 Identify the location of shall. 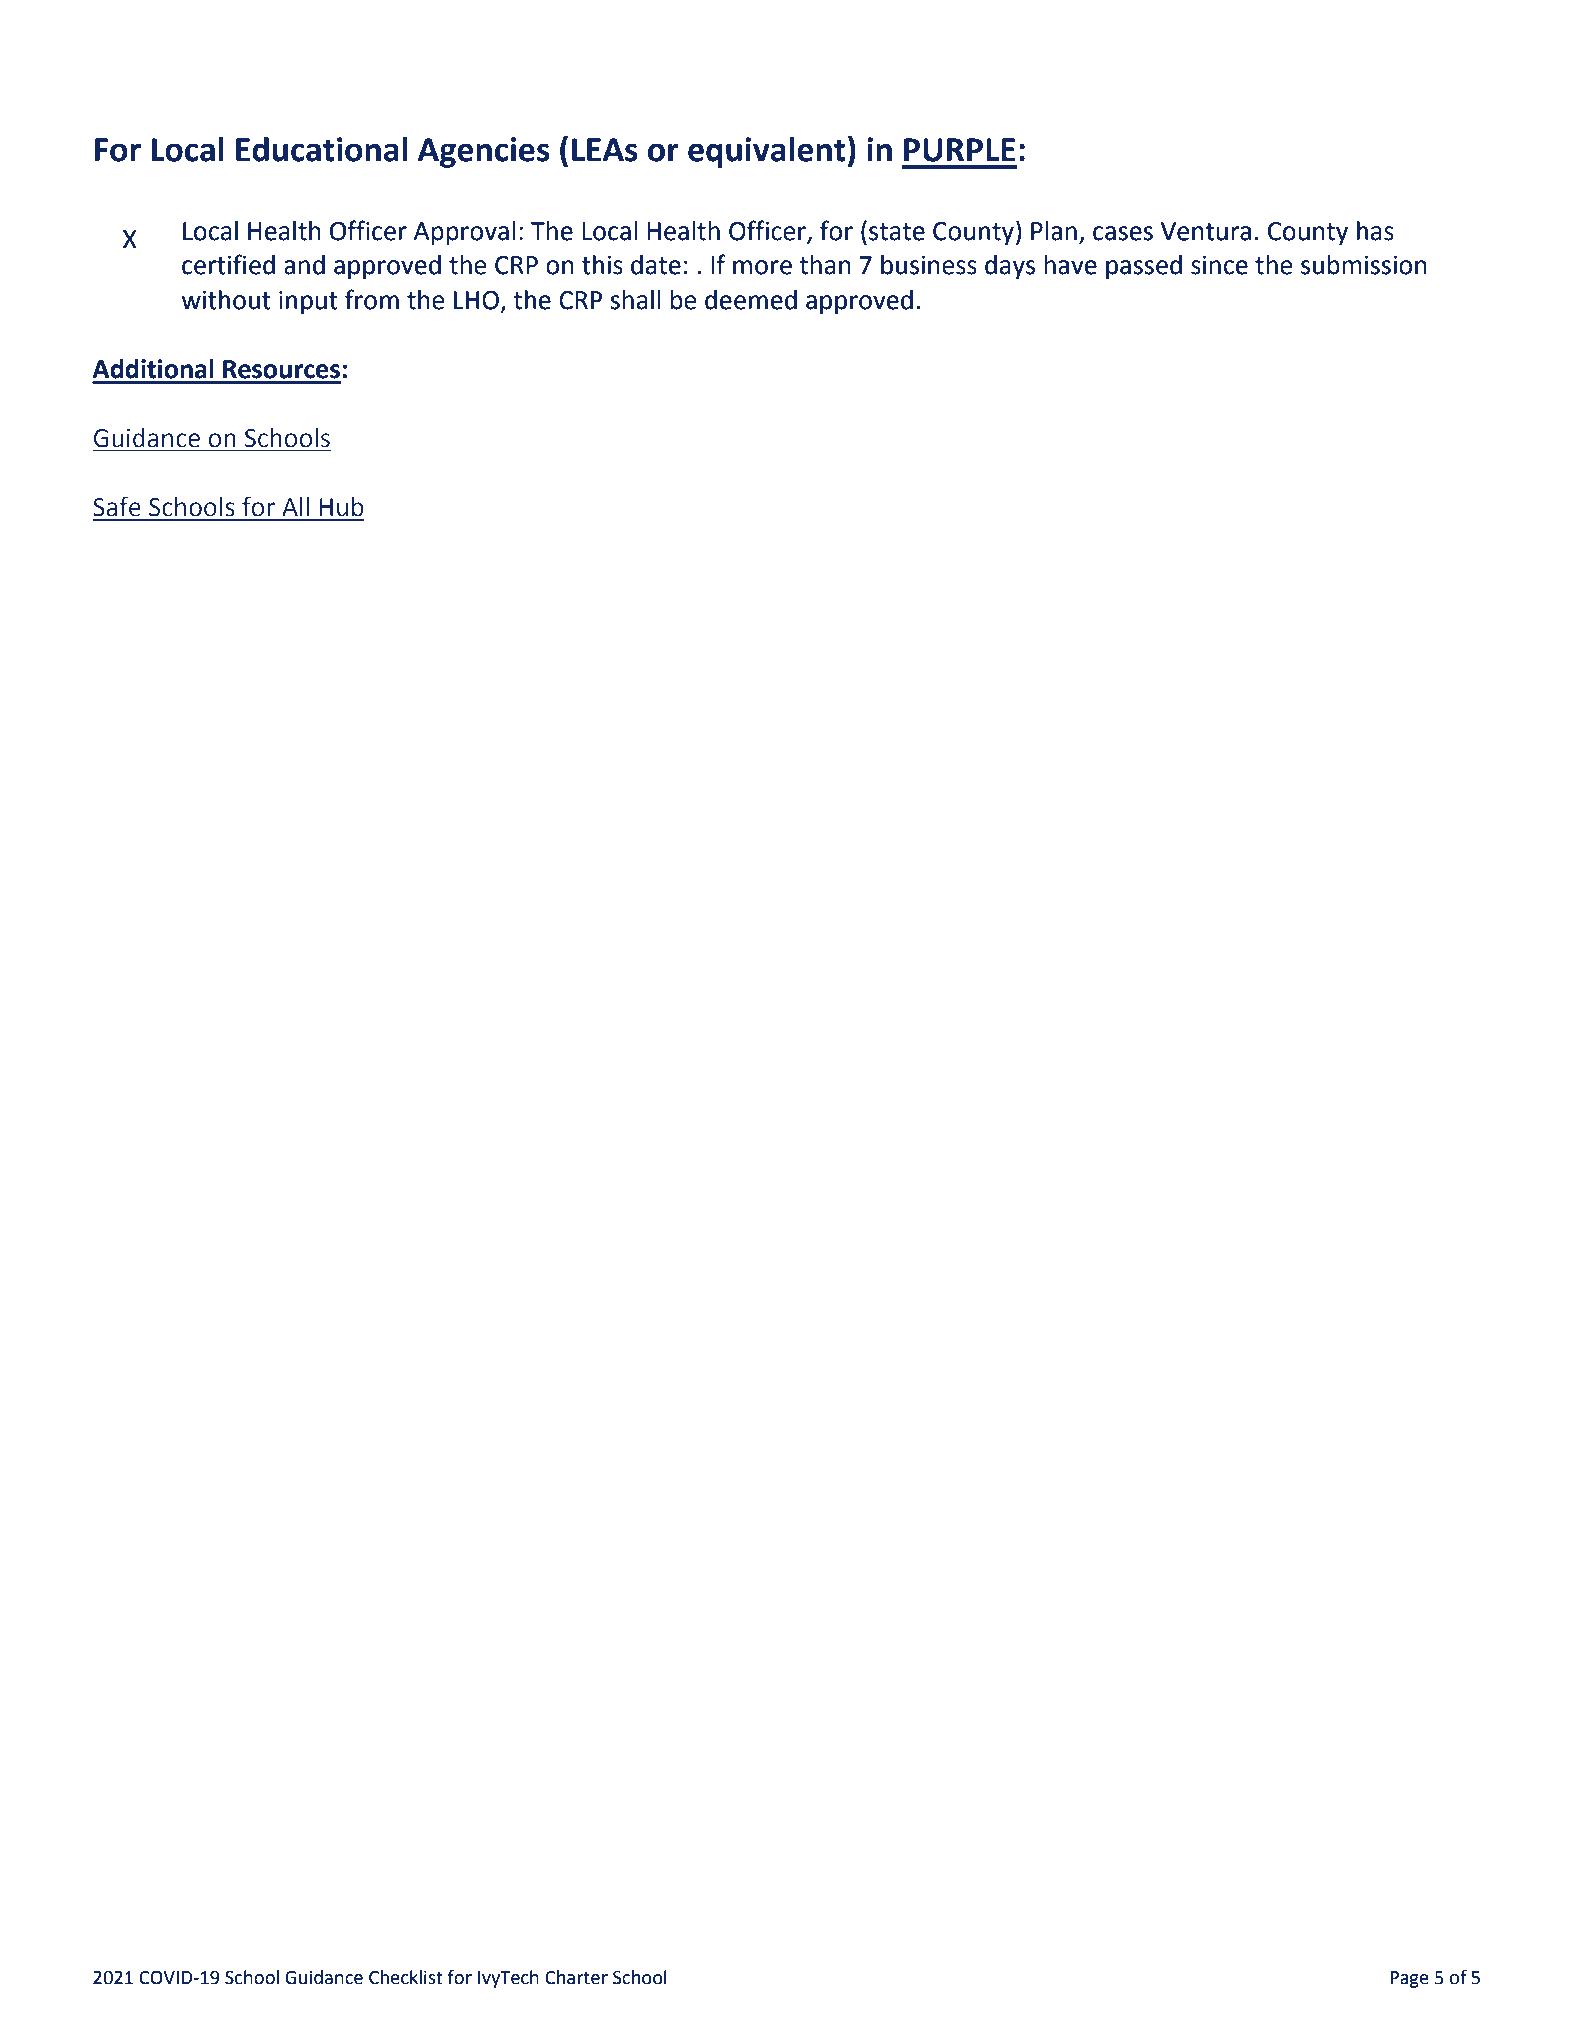
(635, 300).
